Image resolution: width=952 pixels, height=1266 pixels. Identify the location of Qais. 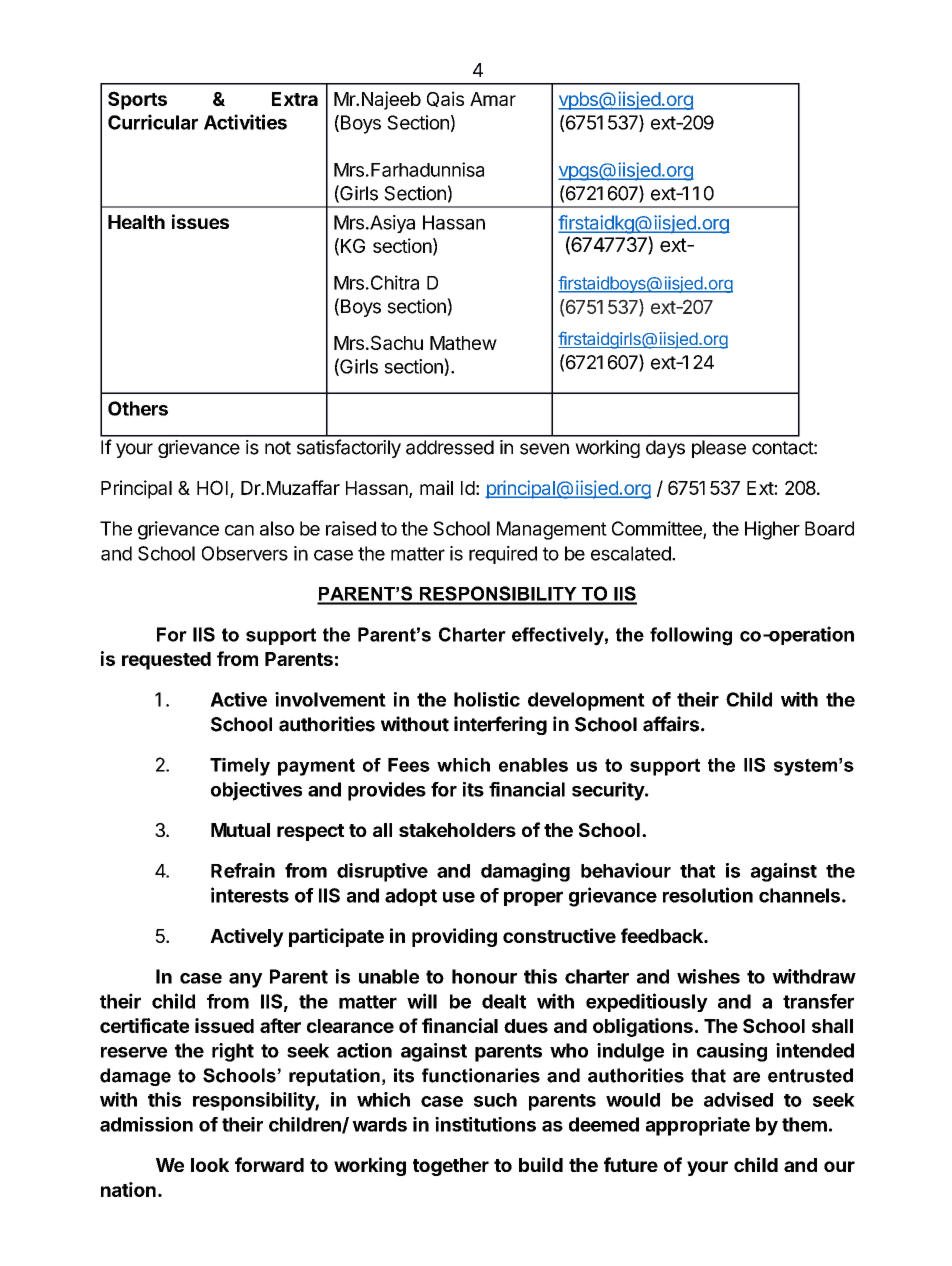
(445, 99).
